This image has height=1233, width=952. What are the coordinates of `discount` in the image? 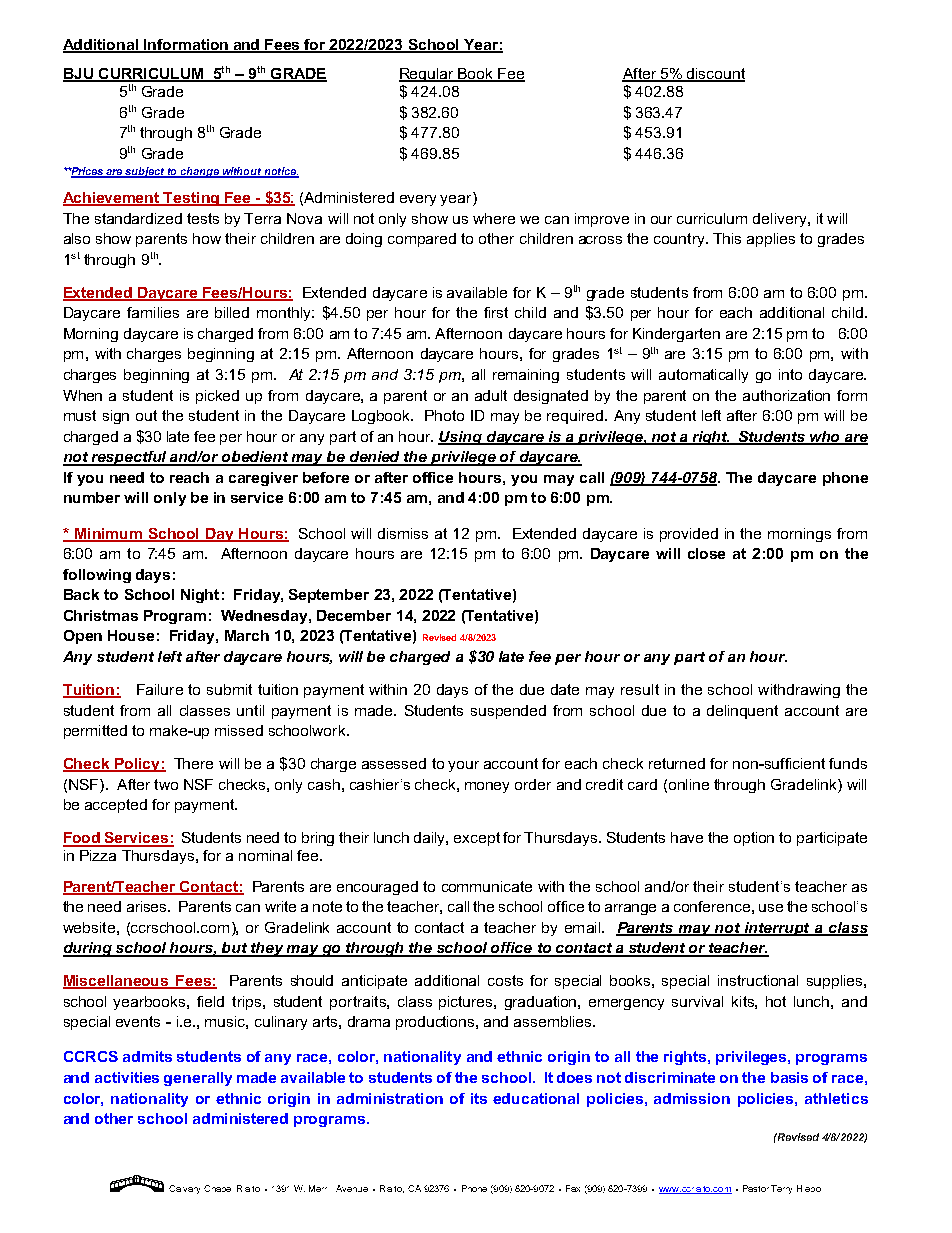 It's located at (715, 75).
